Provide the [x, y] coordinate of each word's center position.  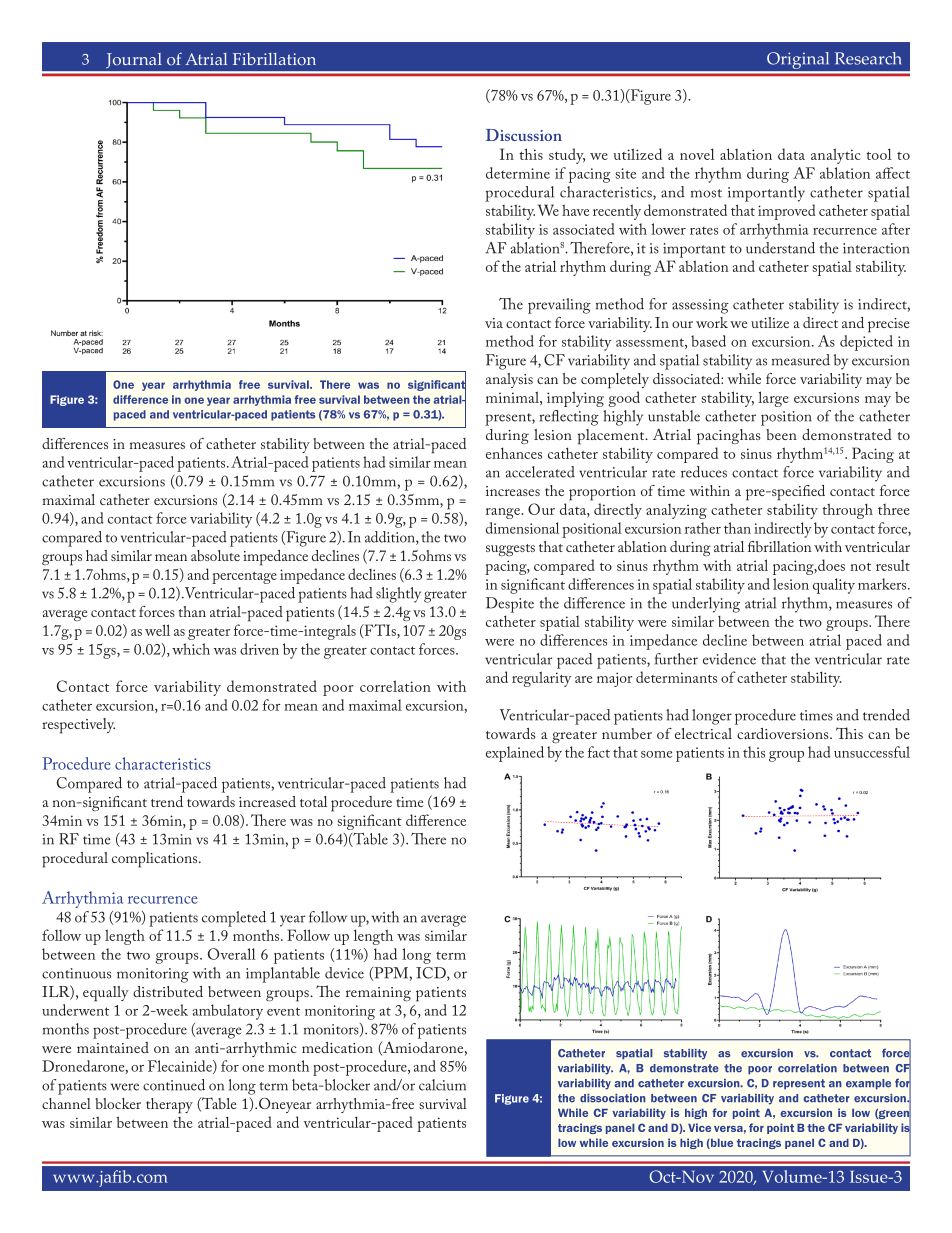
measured [801, 360]
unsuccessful [872, 752]
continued [174, 1085]
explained [515, 754]
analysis [509, 380]
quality [834, 586]
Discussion [524, 135]
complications [156, 860]
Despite [510, 605]
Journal [134, 63]
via [494, 323]
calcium [442, 1085]
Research [868, 58]
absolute [215, 555]
